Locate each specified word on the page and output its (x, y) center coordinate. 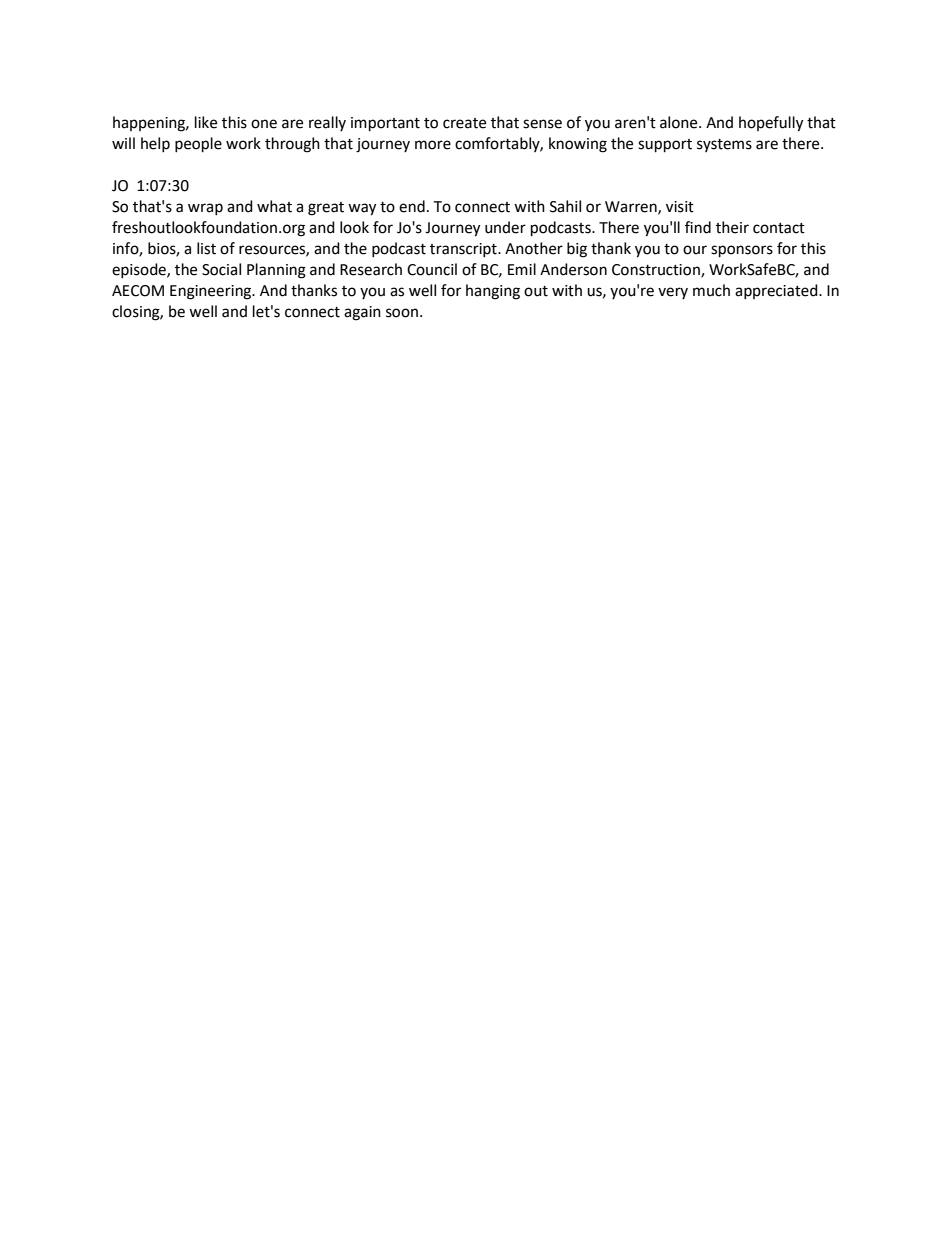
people (198, 145)
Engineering (212, 292)
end (412, 206)
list (206, 248)
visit (680, 207)
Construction (657, 270)
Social (221, 269)
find (698, 227)
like (206, 122)
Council (432, 269)
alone (680, 122)
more (433, 145)
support (665, 146)
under (505, 227)
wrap (205, 209)
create (464, 123)
